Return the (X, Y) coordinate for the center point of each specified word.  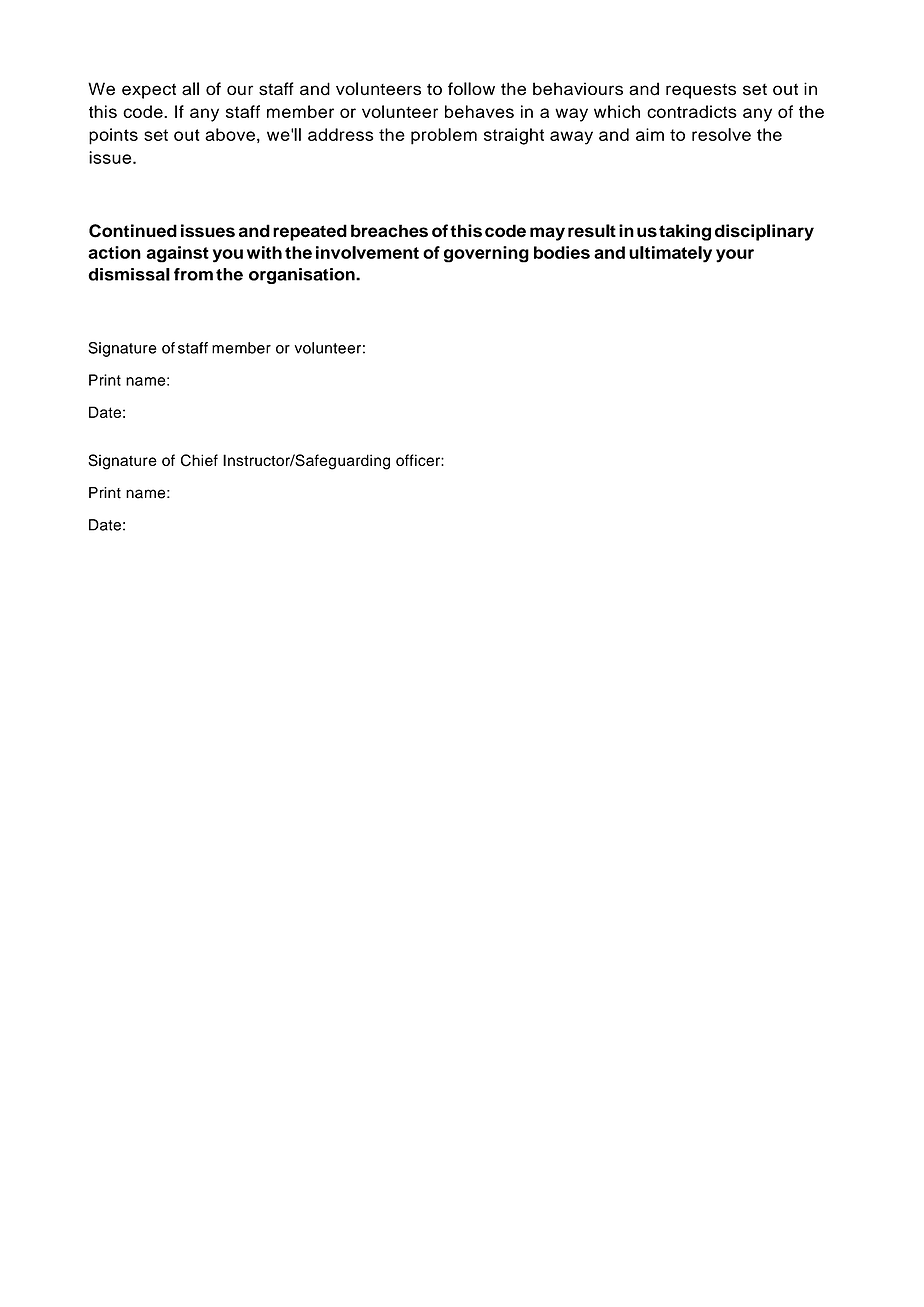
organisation (303, 276)
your (735, 256)
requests (701, 91)
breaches (389, 231)
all (190, 89)
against (177, 254)
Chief (199, 460)
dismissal (129, 274)
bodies (562, 252)
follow (471, 88)
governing (486, 254)
